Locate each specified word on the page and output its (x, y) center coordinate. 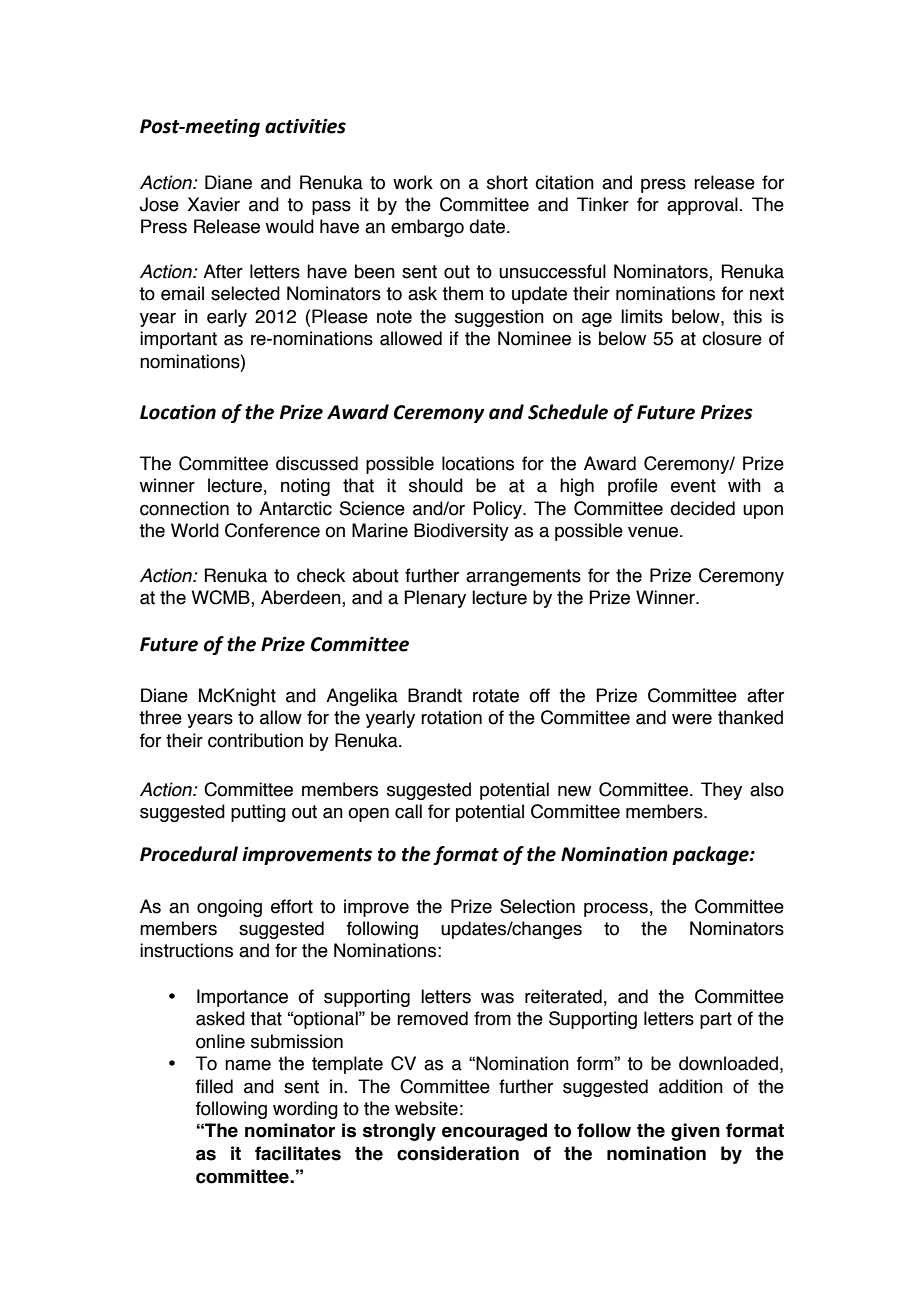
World (195, 530)
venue (653, 532)
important (178, 340)
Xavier (214, 204)
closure (732, 338)
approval (703, 206)
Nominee (534, 338)
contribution (255, 740)
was (497, 998)
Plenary (435, 599)
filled (214, 1086)
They (721, 791)
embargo (427, 228)
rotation (451, 717)
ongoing (229, 908)
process (616, 910)
